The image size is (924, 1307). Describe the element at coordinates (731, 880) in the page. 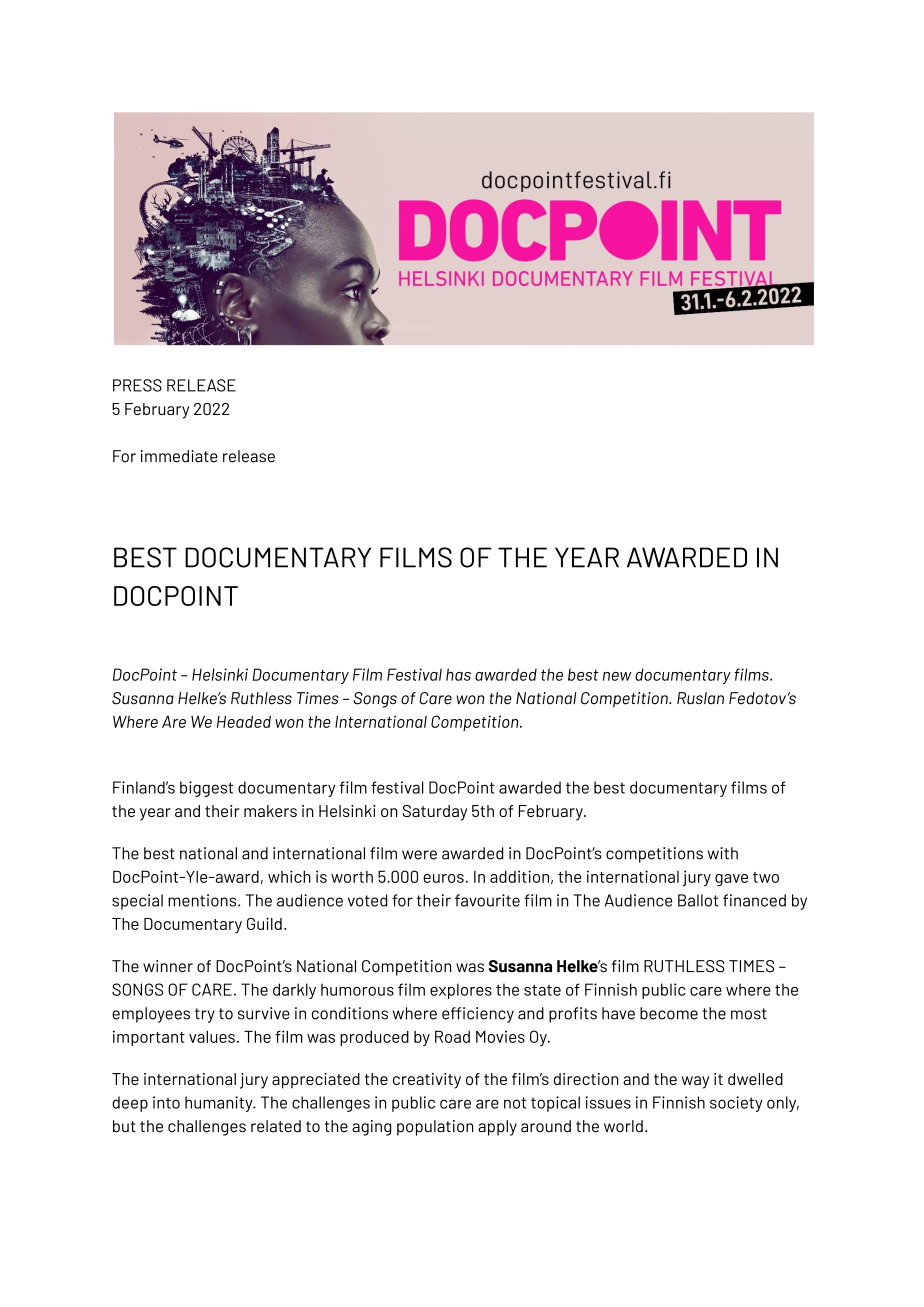

I see `gave` at that location.
